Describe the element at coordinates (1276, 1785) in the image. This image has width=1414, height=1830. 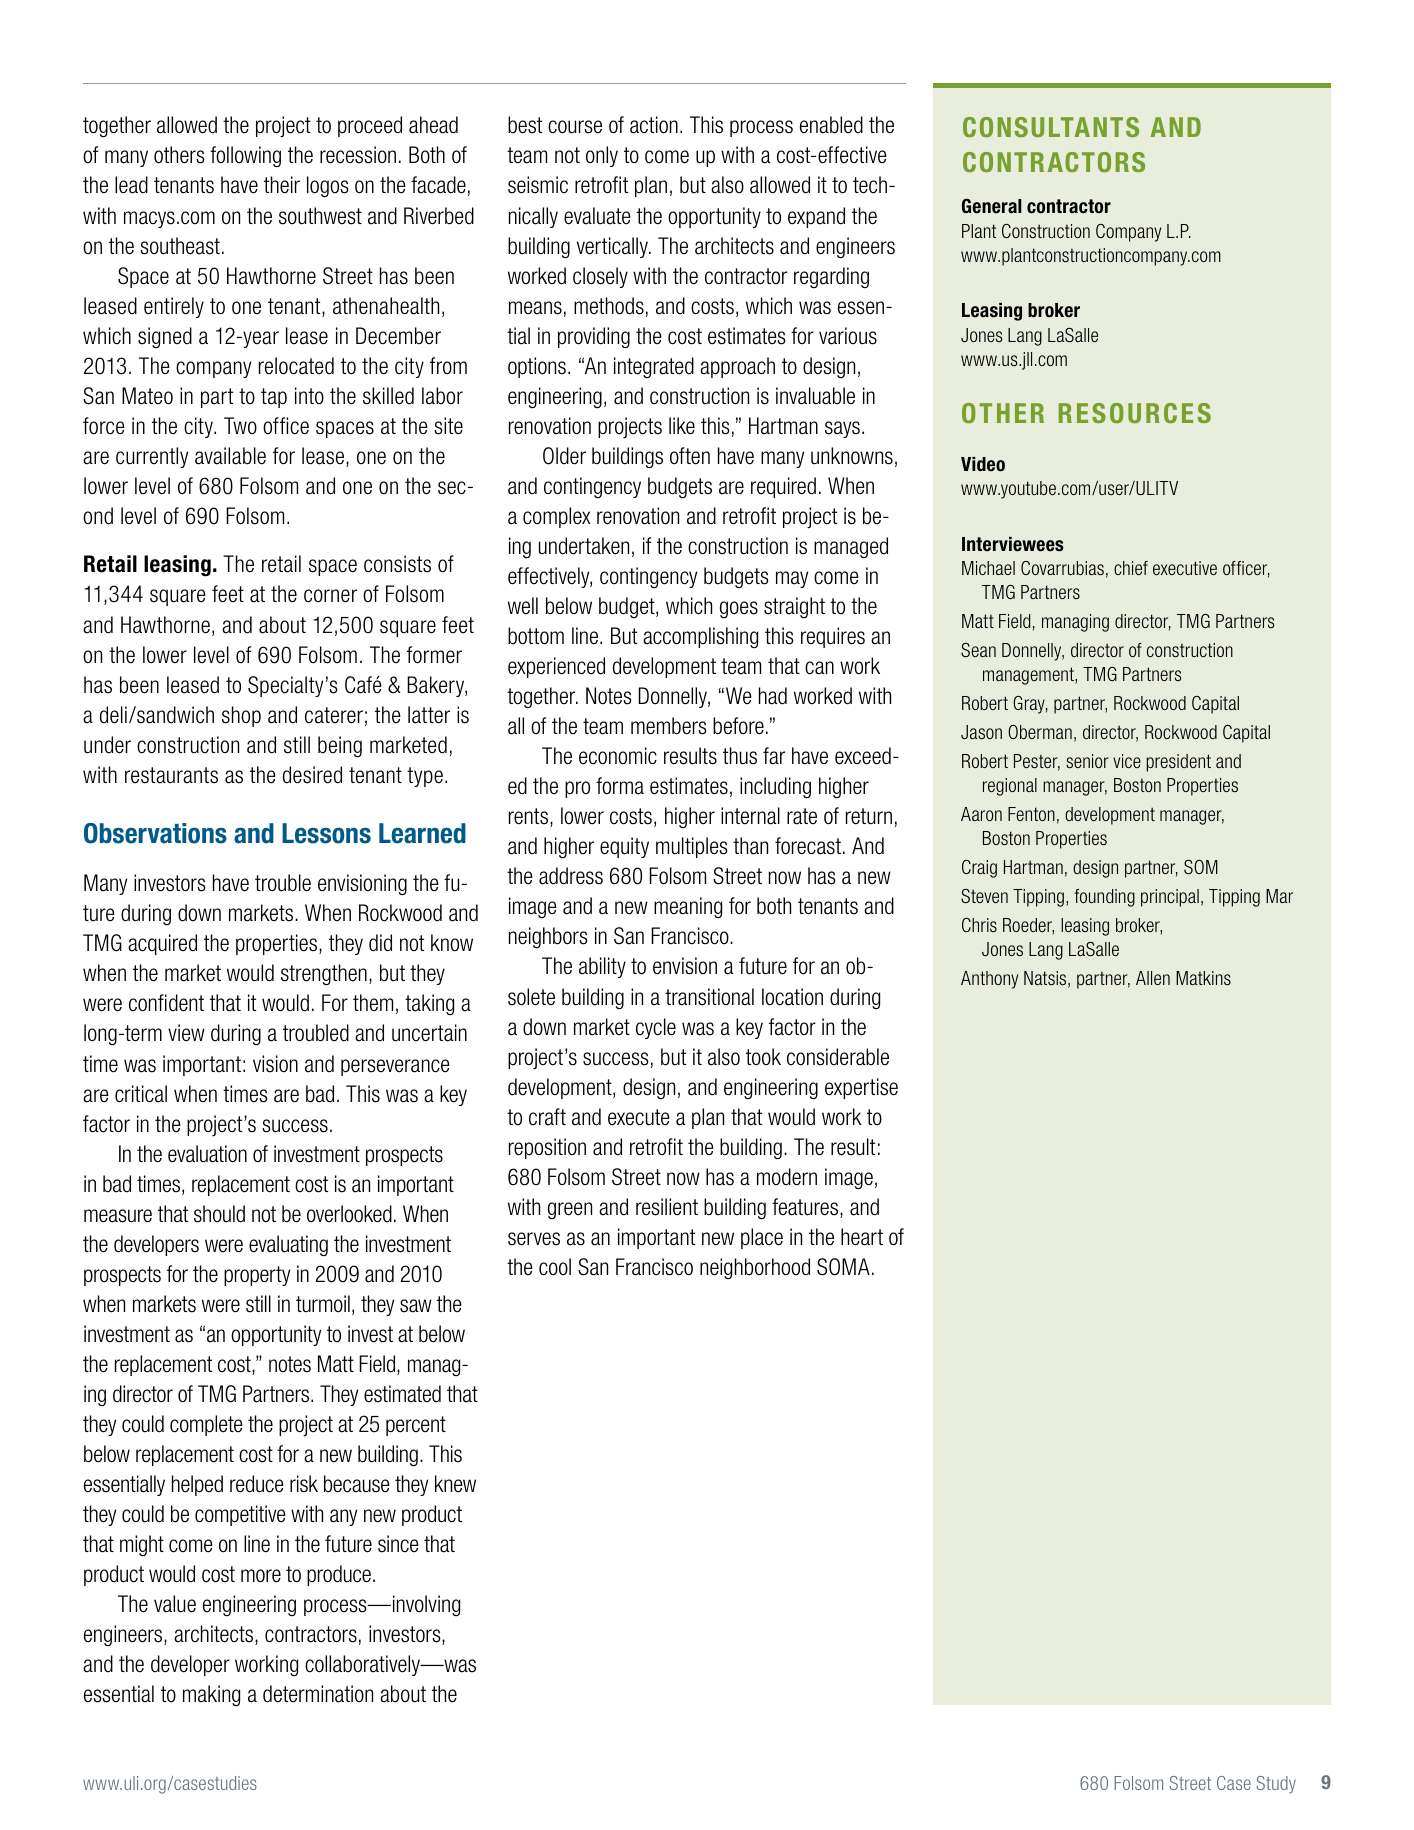
I see `Study` at that location.
